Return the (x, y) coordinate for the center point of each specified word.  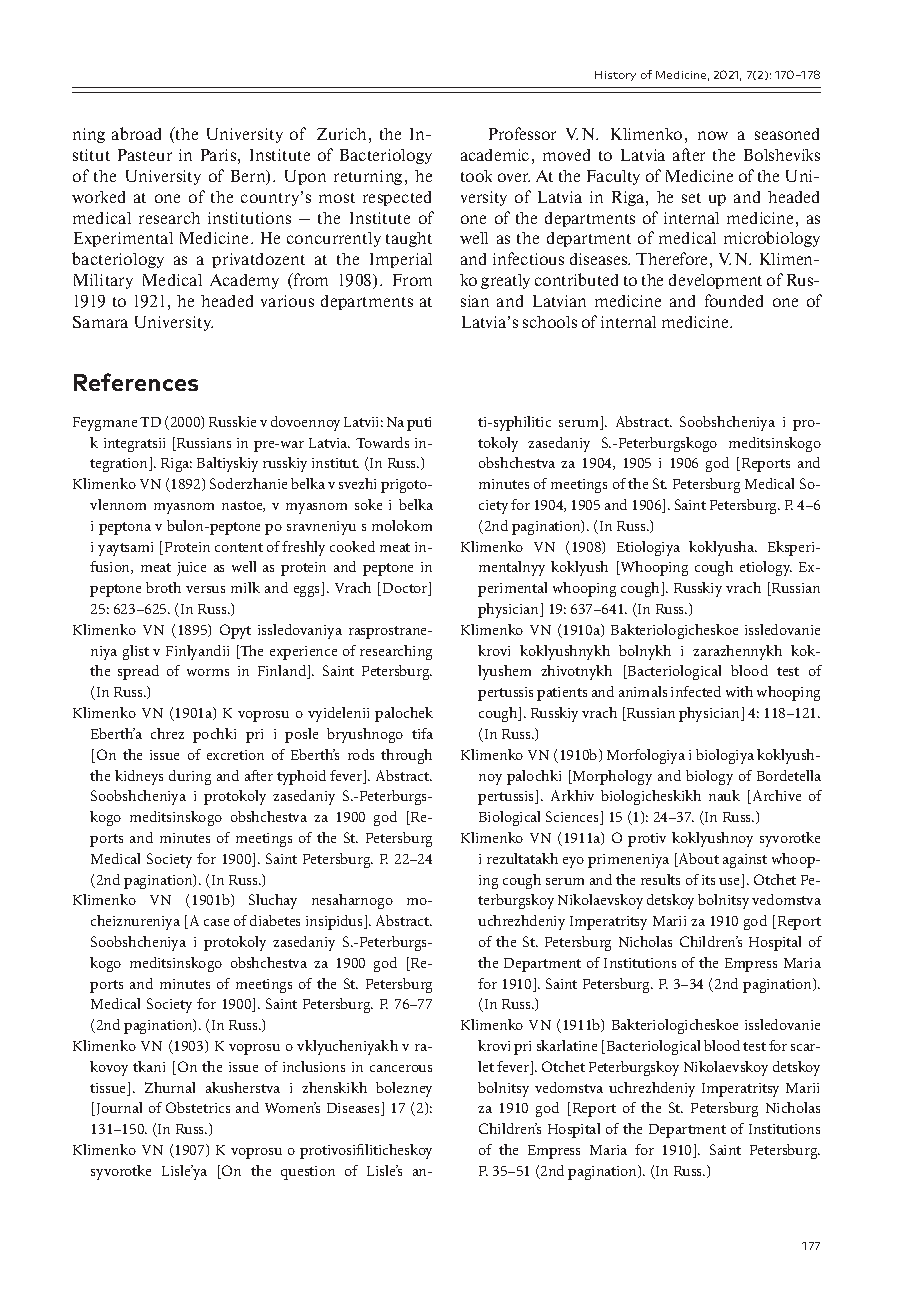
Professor (522, 133)
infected (696, 691)
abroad (136, 133)
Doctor (405, 589)
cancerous (401, 1068)
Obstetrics (198, 1107)
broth (163, 587)
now (713, 135)
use (731, 883)
